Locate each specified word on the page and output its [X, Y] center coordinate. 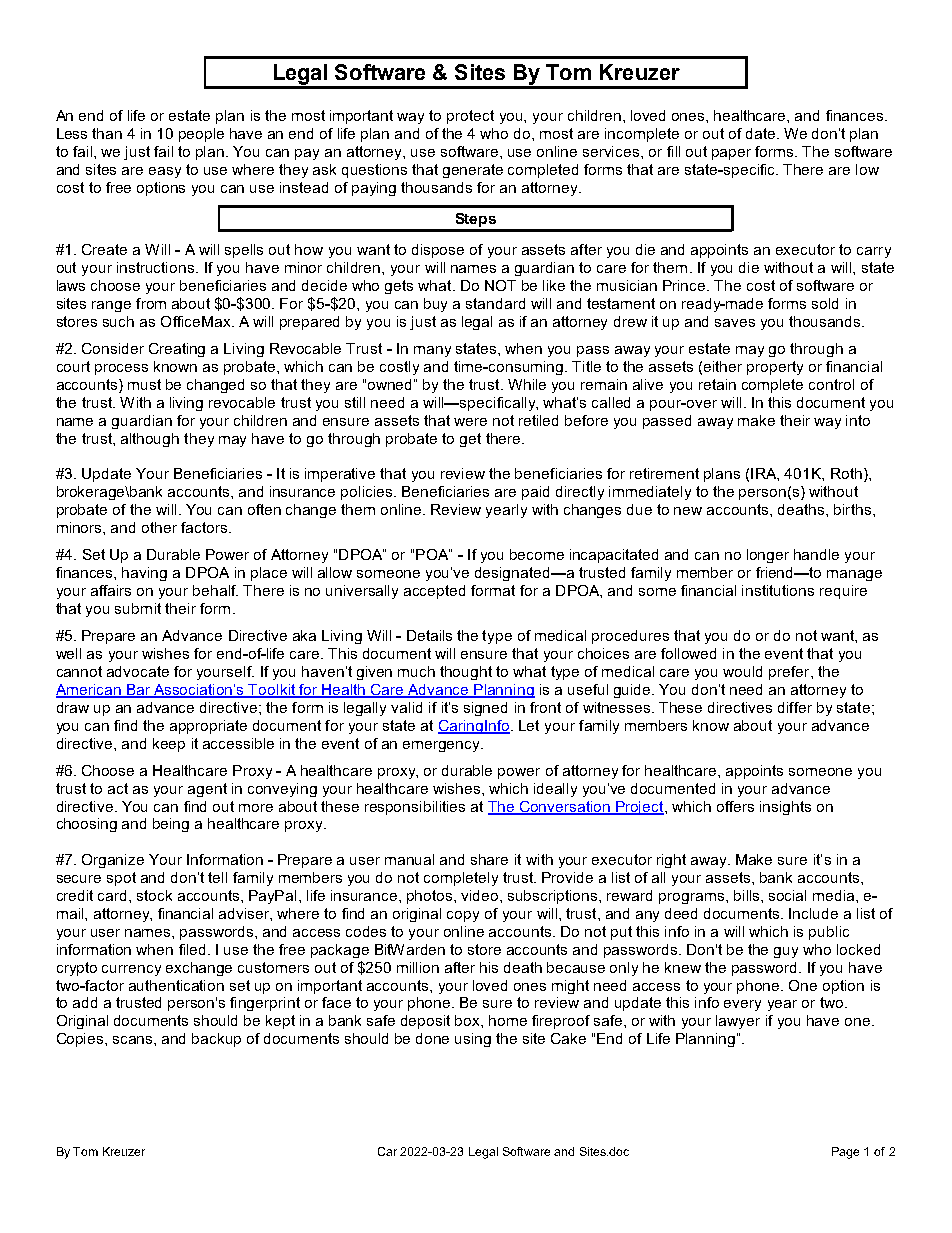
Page [845, 1153]
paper [731, 154]
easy [165, 172]
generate [473, 171]
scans [134, 1040]
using [473, 1040]
